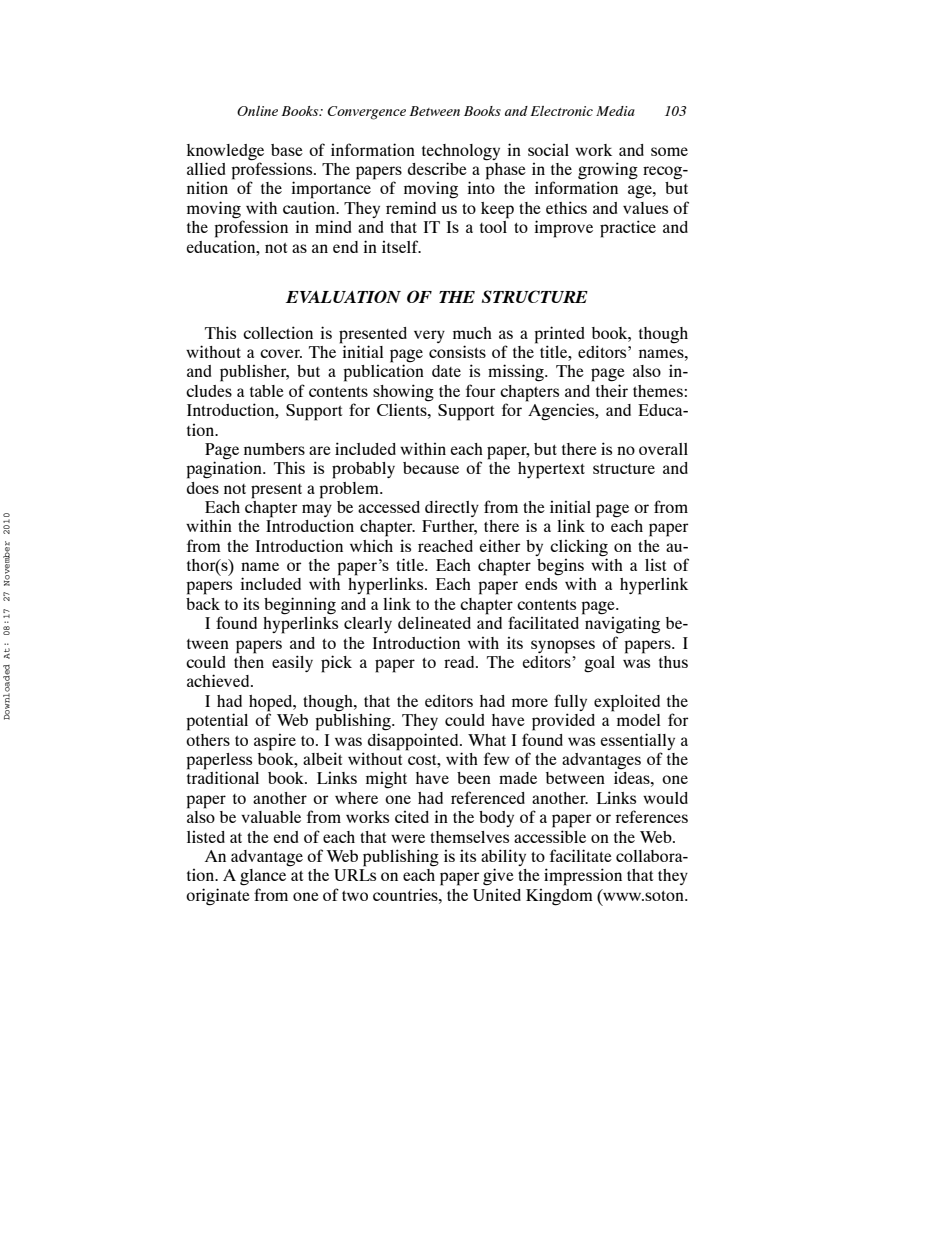 Image resolution: width=952 pixels, height=1233 pixels. What do you see at coordinates (615, 111) in the screenshot?
I see `Media` at bounding box center [615, 111].
